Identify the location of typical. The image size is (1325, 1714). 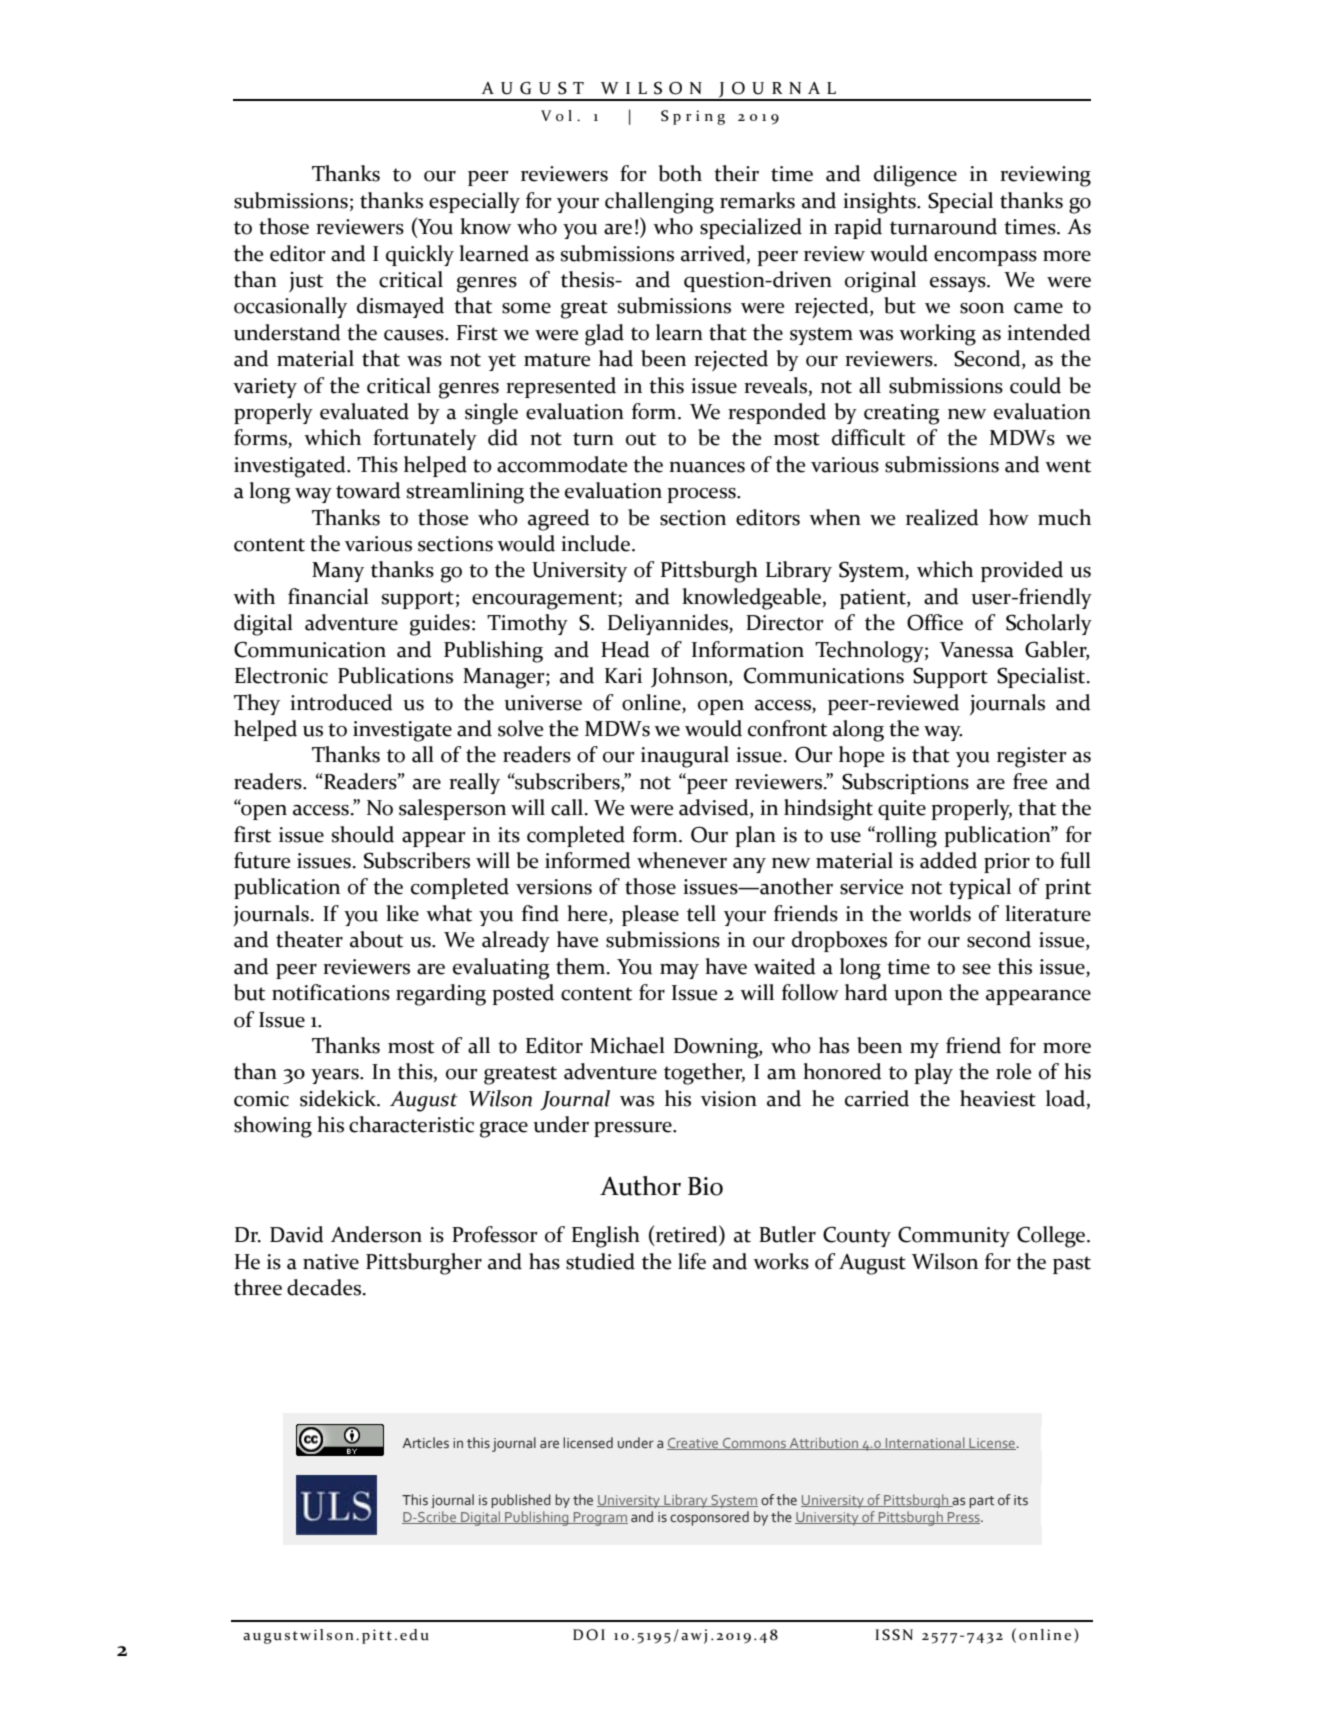
(980, 888).
